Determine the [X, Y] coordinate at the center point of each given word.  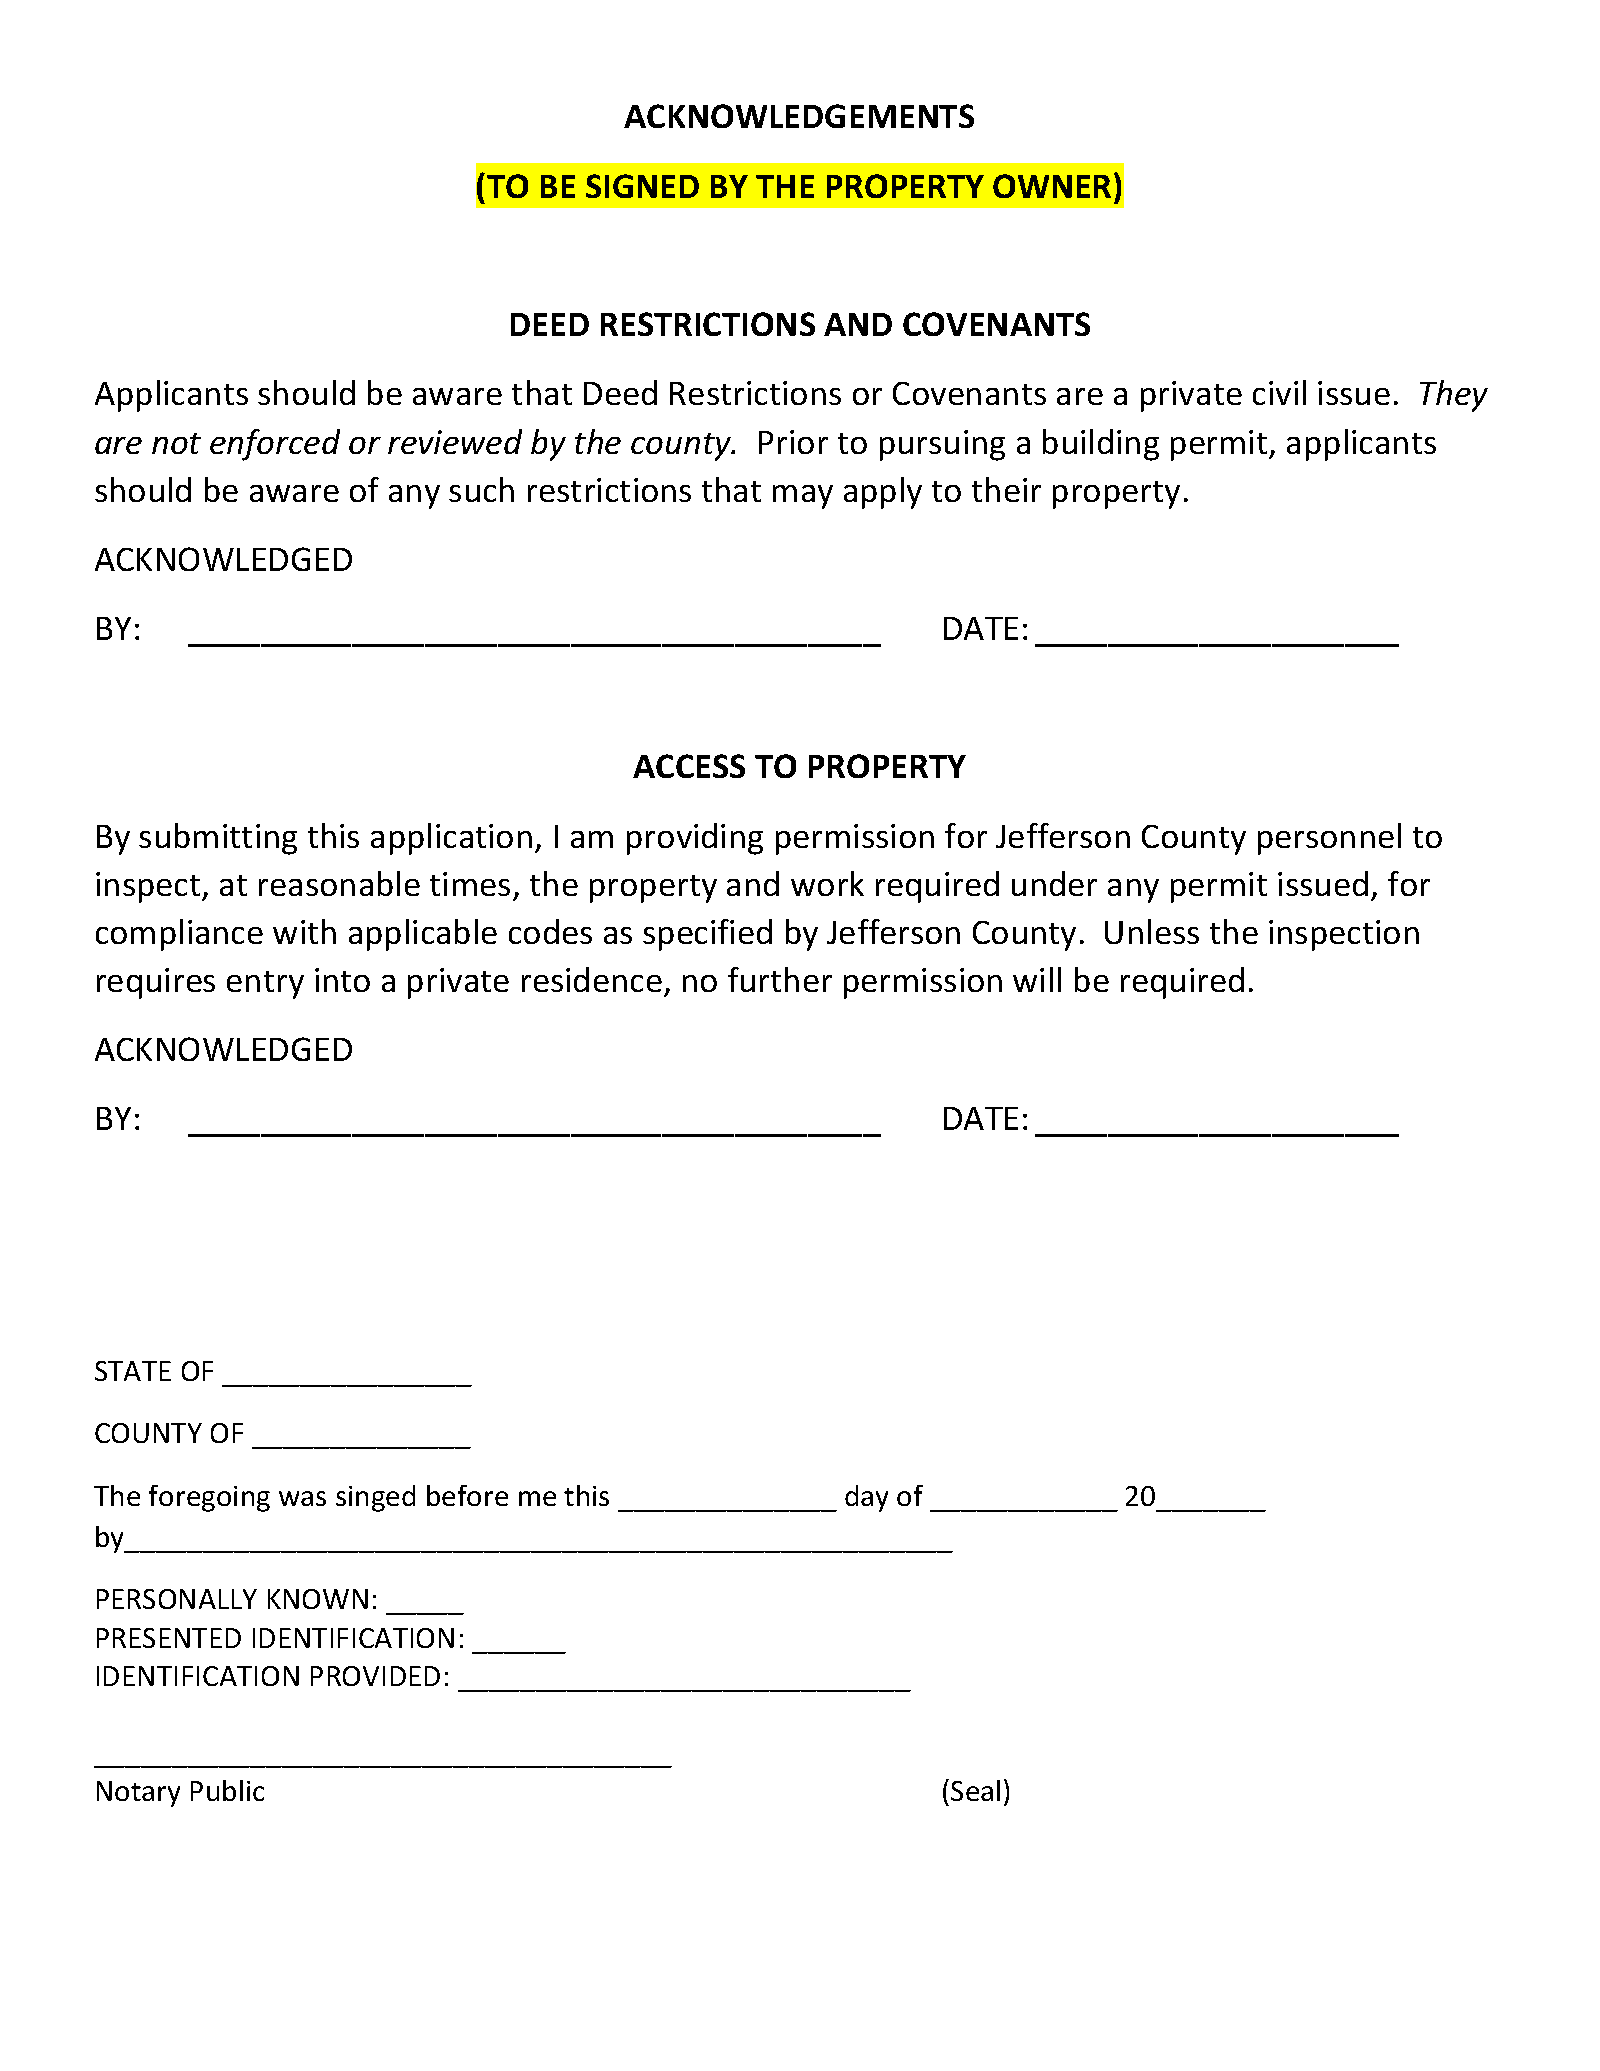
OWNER [1052, 186]
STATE [133, 1371]
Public [227, 1790]
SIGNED [642, 186]
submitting [218, 839]
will [1037, 979]
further [780, 979]
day [866, 1498]
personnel [1329, 839]
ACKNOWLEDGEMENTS [799, 116]
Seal [975, 1790]
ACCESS [689, 766]
